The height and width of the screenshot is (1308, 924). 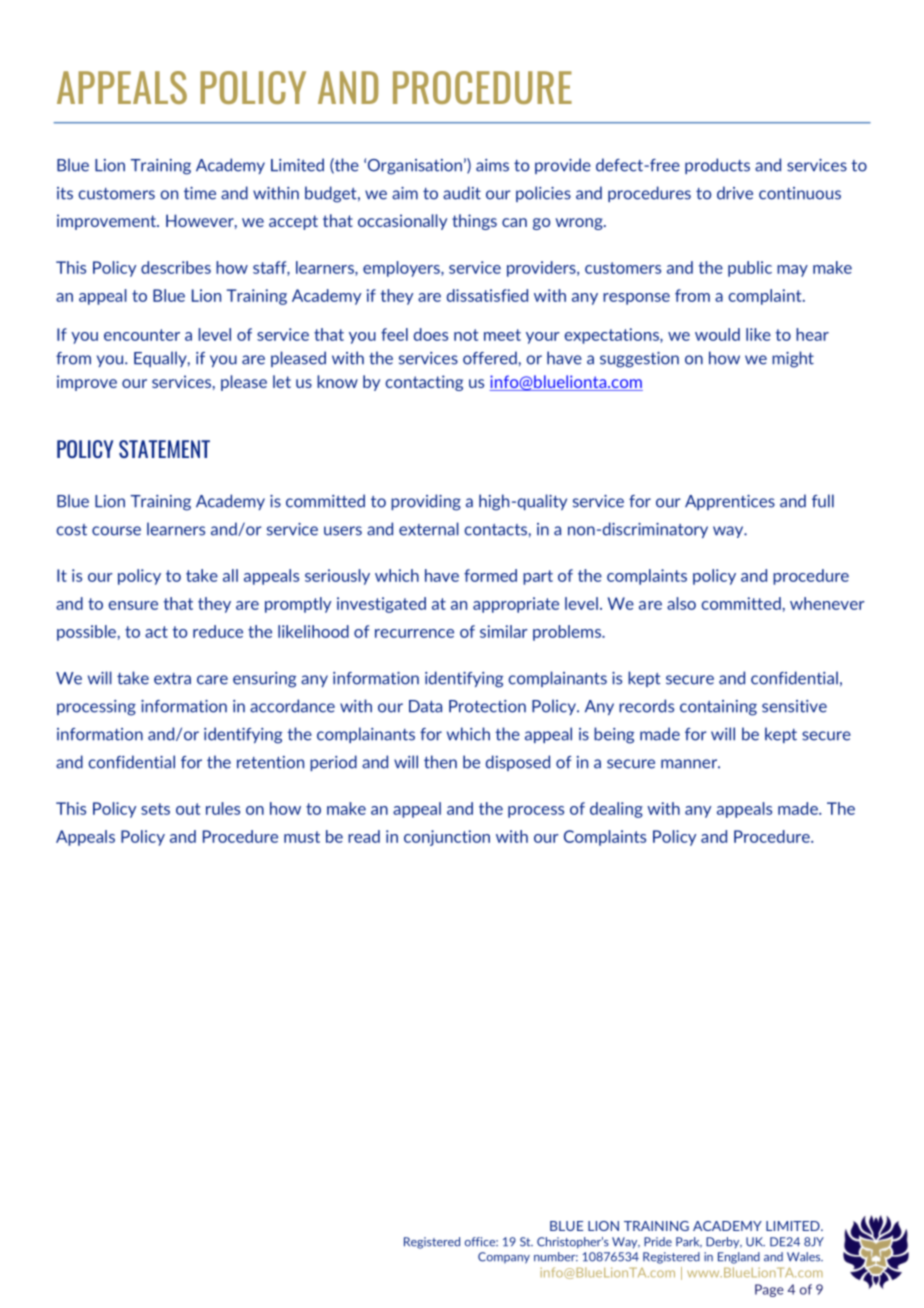 What do you see at coordinates (504, 1258) in the screenshot?
I see `Company` at bounding box center [504, 1258].
